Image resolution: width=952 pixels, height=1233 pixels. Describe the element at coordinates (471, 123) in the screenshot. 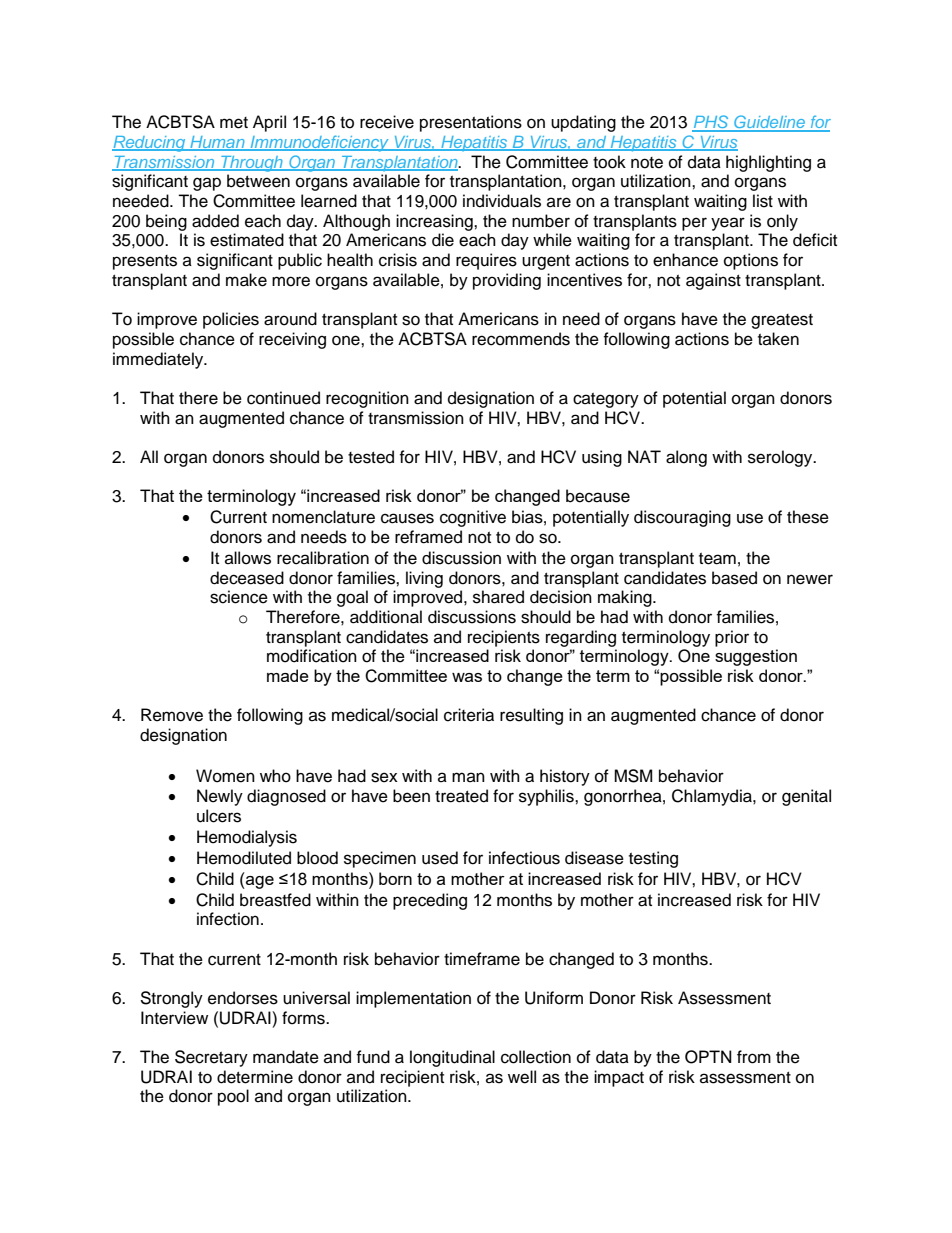

I see `presentations` at that location.
